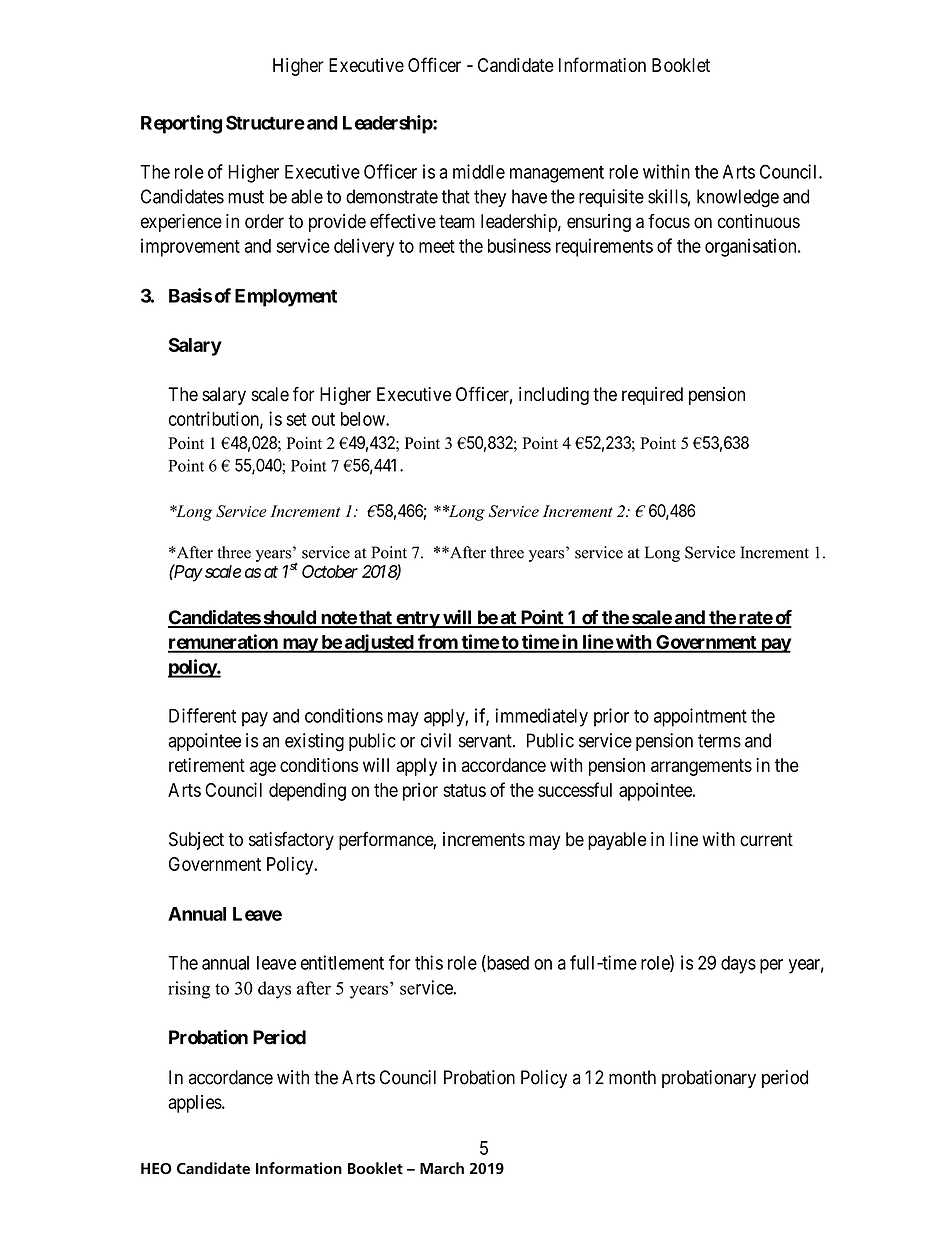  What do you see at coordinates (479, 171) in the document?
I see `middle` at bounding box center [479, 171].
